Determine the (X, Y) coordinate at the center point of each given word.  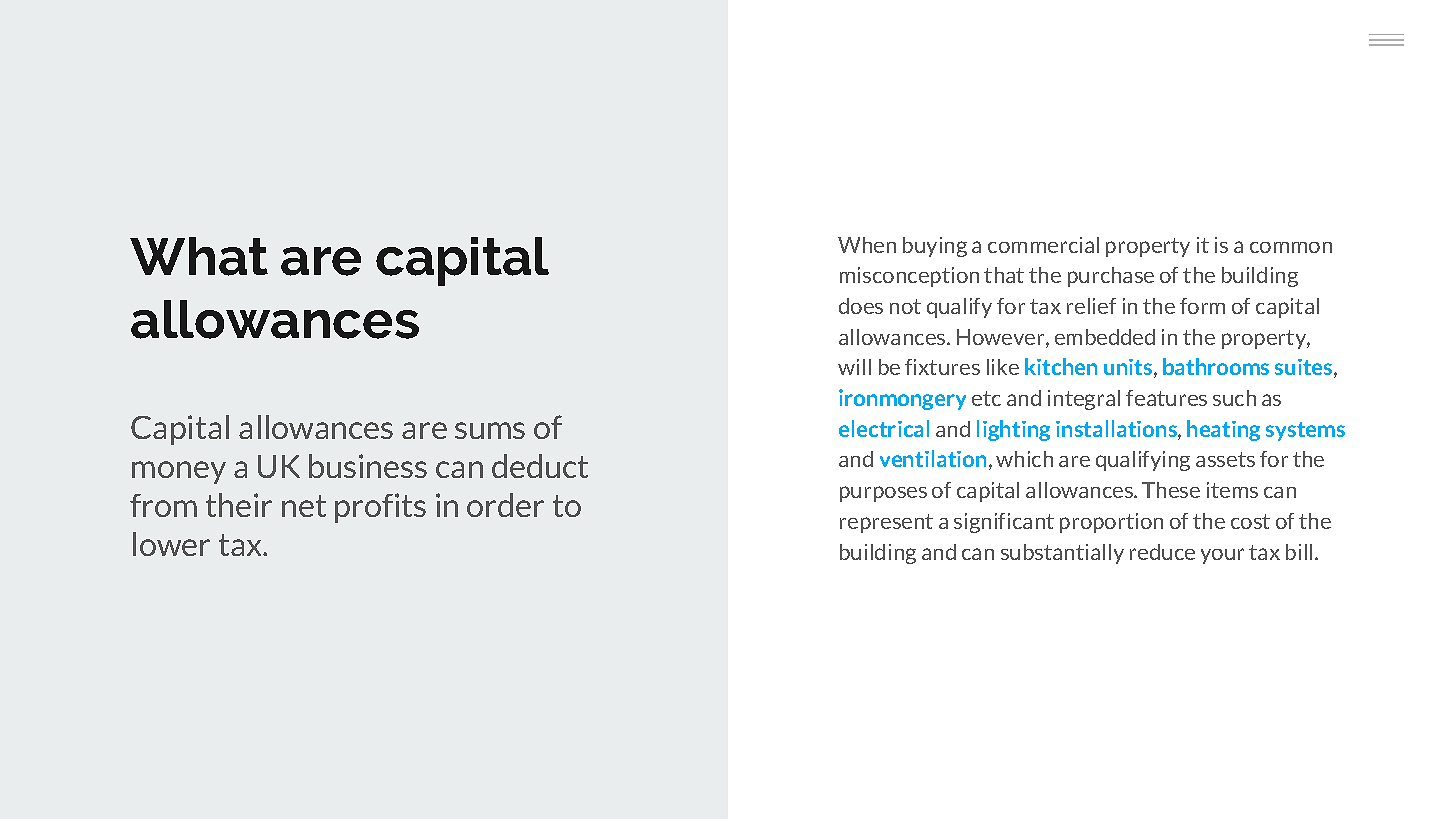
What (199, 256)
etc (986, 398)
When (867, 245)
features (1166, 398)
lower (171, 544)
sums (490, 430)
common (1291, 247)
